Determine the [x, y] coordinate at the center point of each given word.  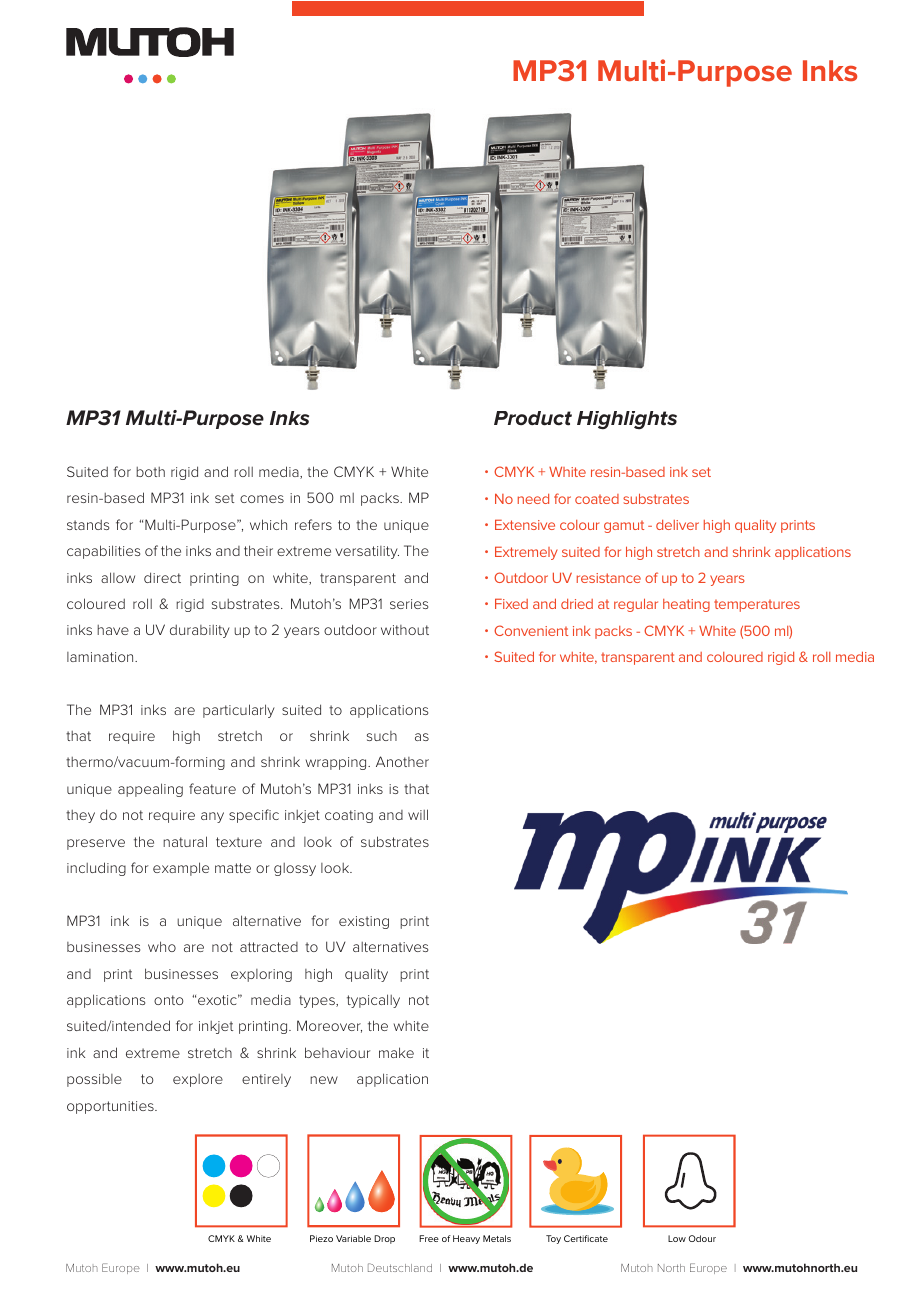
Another [402, 761]
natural [185, 841]
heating [686, 605]
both [150, 472]
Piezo [321, 1238]
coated [597, 499]
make [396, 1052]
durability [200, 631]
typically [373, 1001]
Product [533, 418]
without [405, 630]
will [418, 814]
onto [169, 1000]
